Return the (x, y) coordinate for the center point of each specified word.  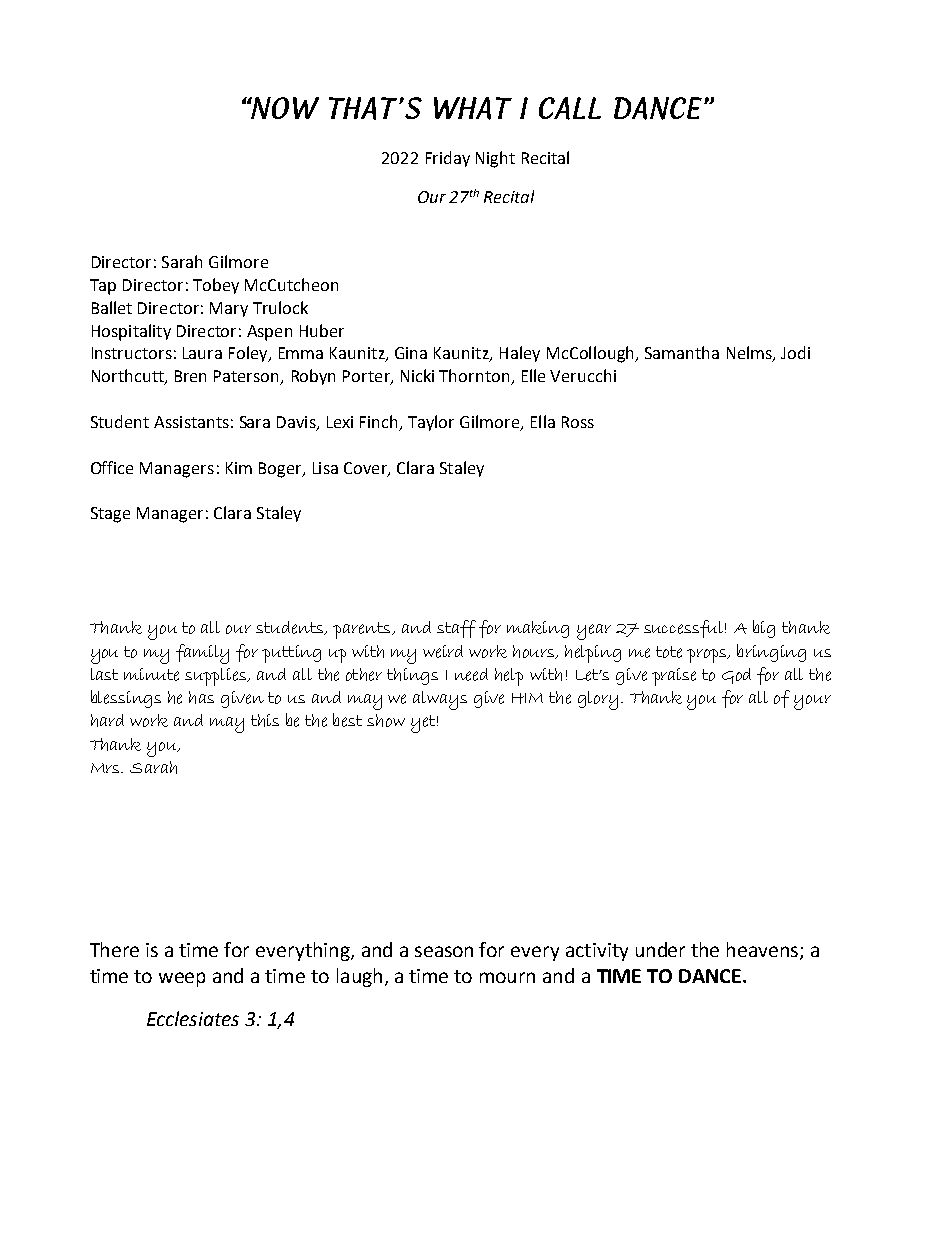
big (764, 629)
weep (182, 979)
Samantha (682, 352)
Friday (448, 159)
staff (456, 629)
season (444, 951)
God (736, 676)
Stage (110, 515)
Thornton (475, 377)
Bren (190, 376)
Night (495, 159)
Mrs (106, 768)
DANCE (710, 976)
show (386, 720)
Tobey (216, 286)
